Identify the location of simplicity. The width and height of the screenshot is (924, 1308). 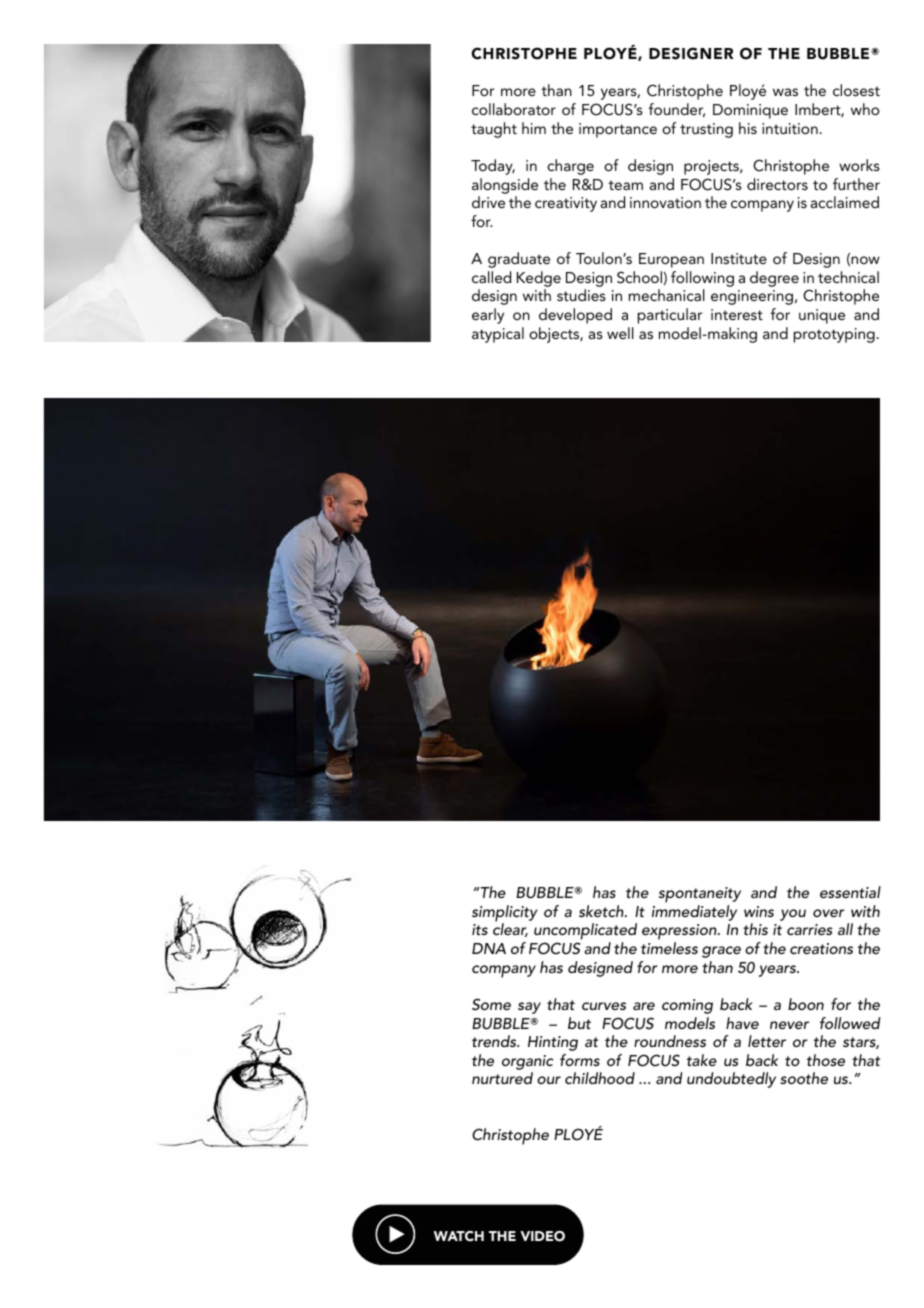
(504, 914).
